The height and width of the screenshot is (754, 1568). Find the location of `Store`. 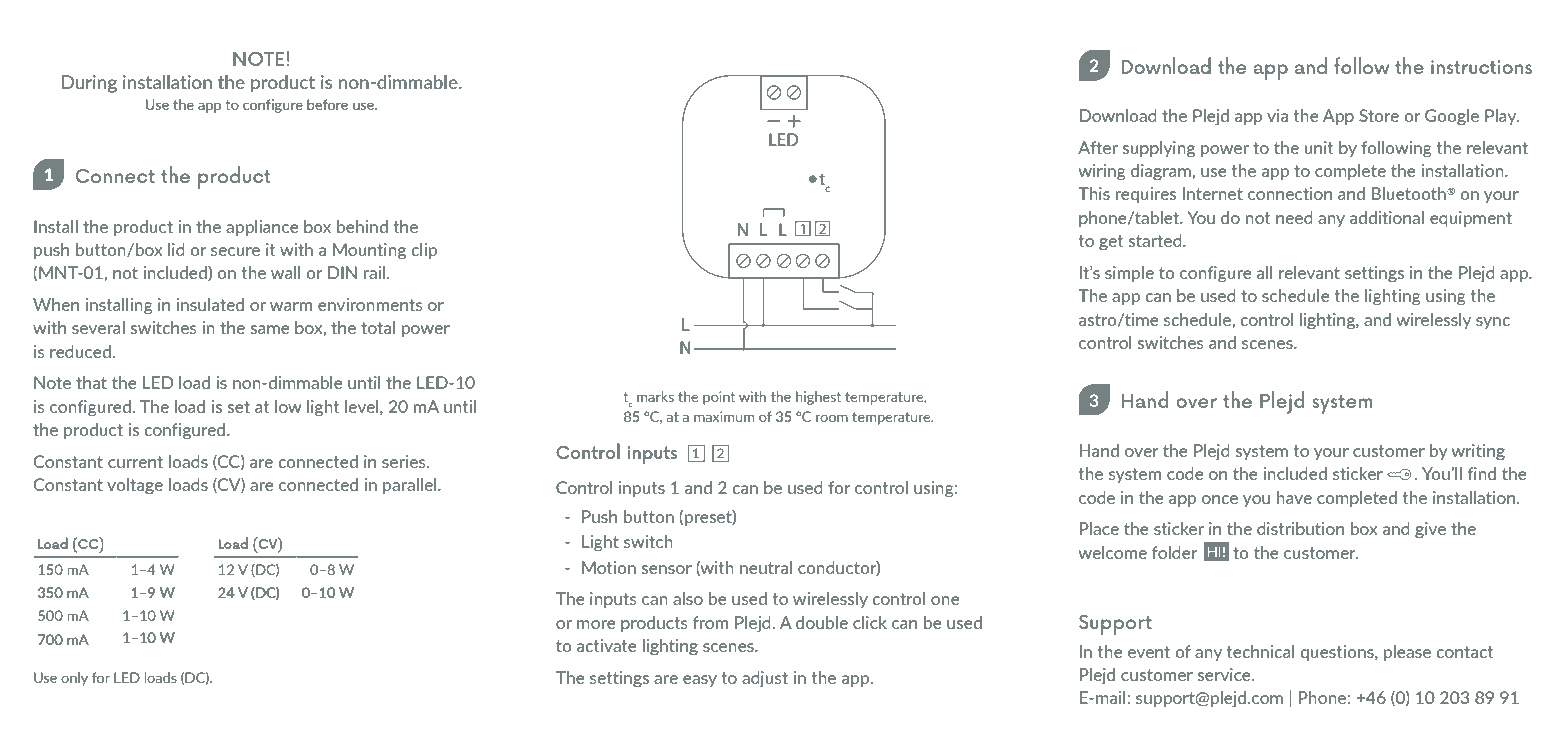

Store is located at coordinates (1379, 115).
